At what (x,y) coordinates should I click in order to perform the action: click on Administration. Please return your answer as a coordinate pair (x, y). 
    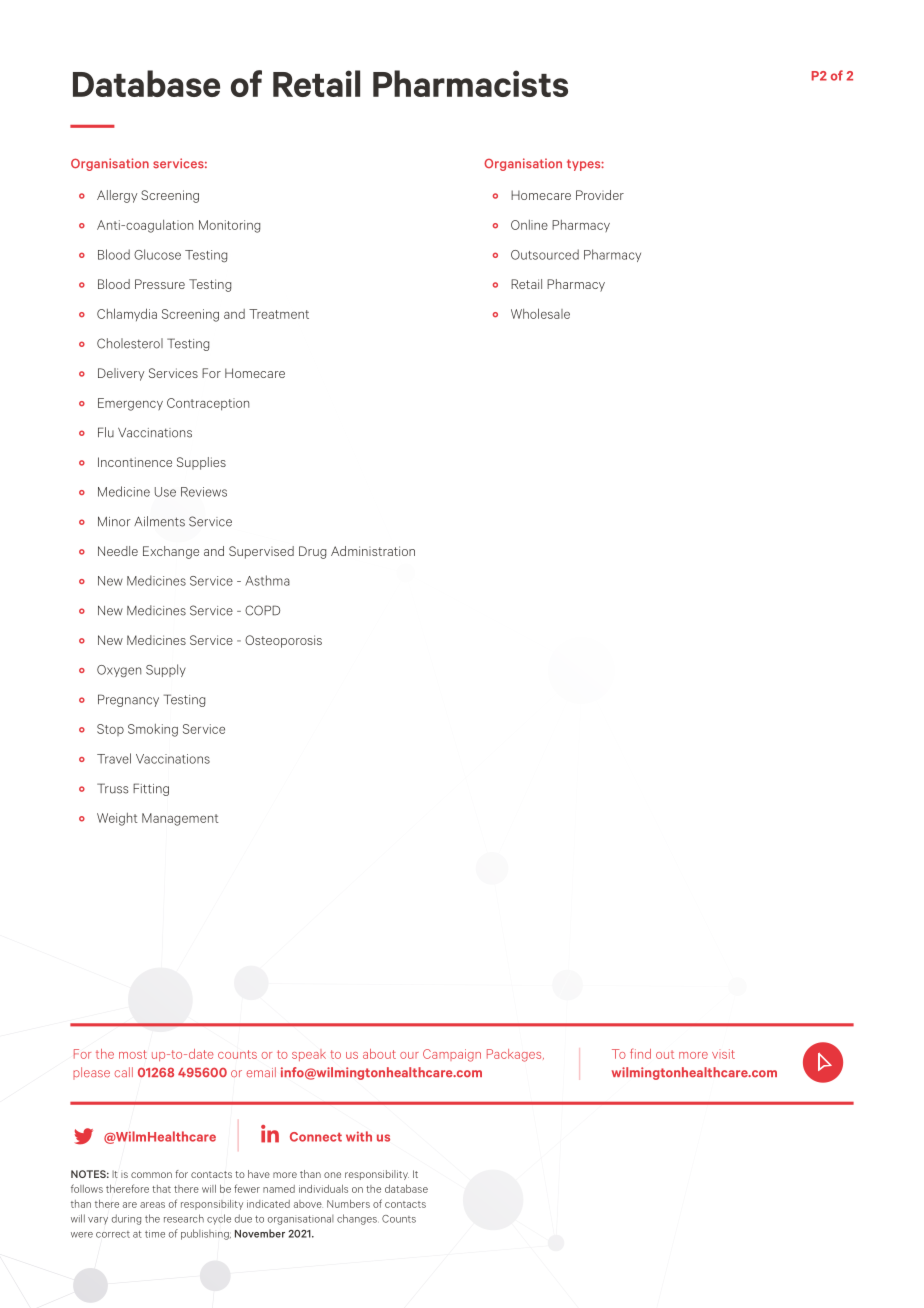
    Looking at the image, I should click on (373, 551).
